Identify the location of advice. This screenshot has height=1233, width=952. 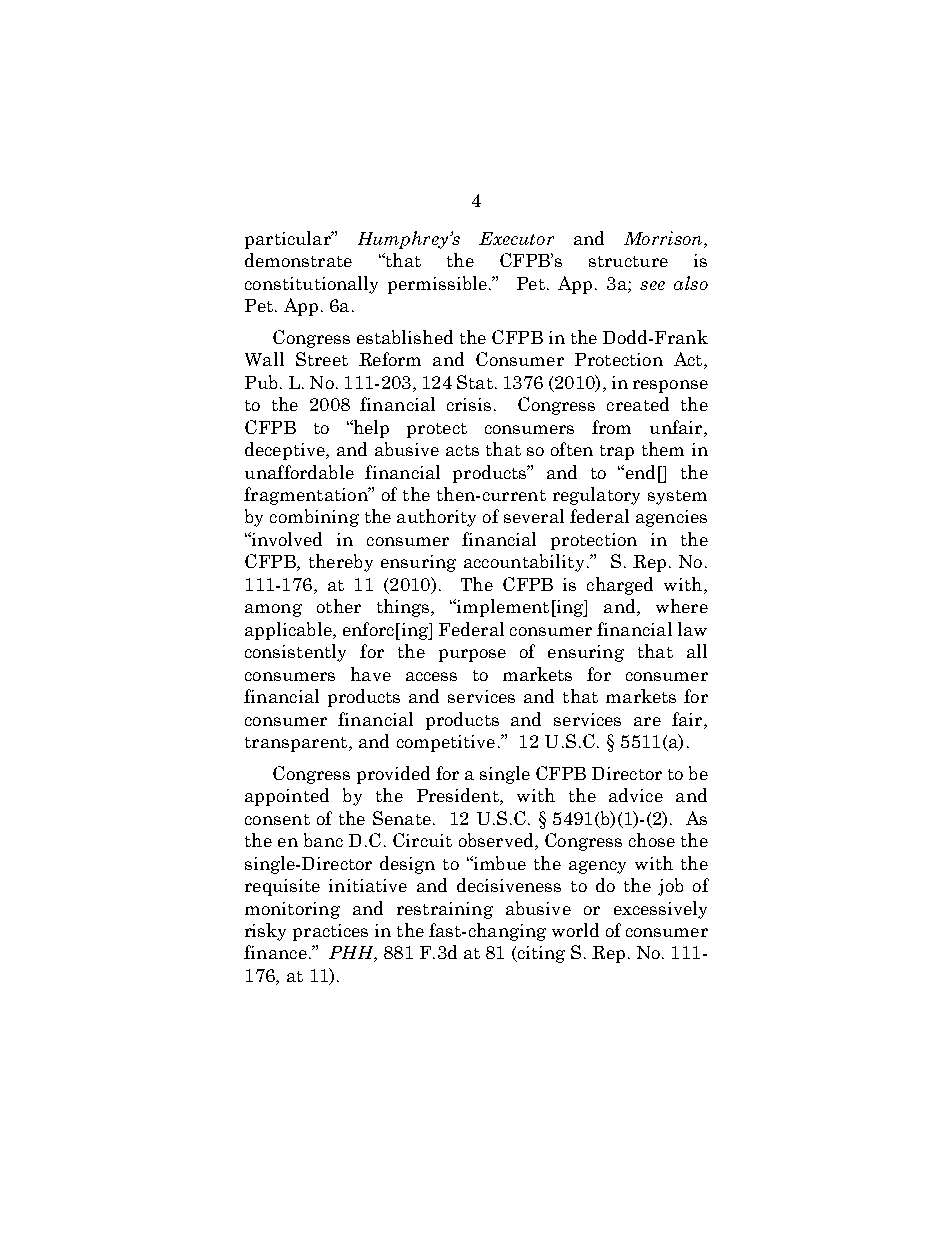
(636, 795).
